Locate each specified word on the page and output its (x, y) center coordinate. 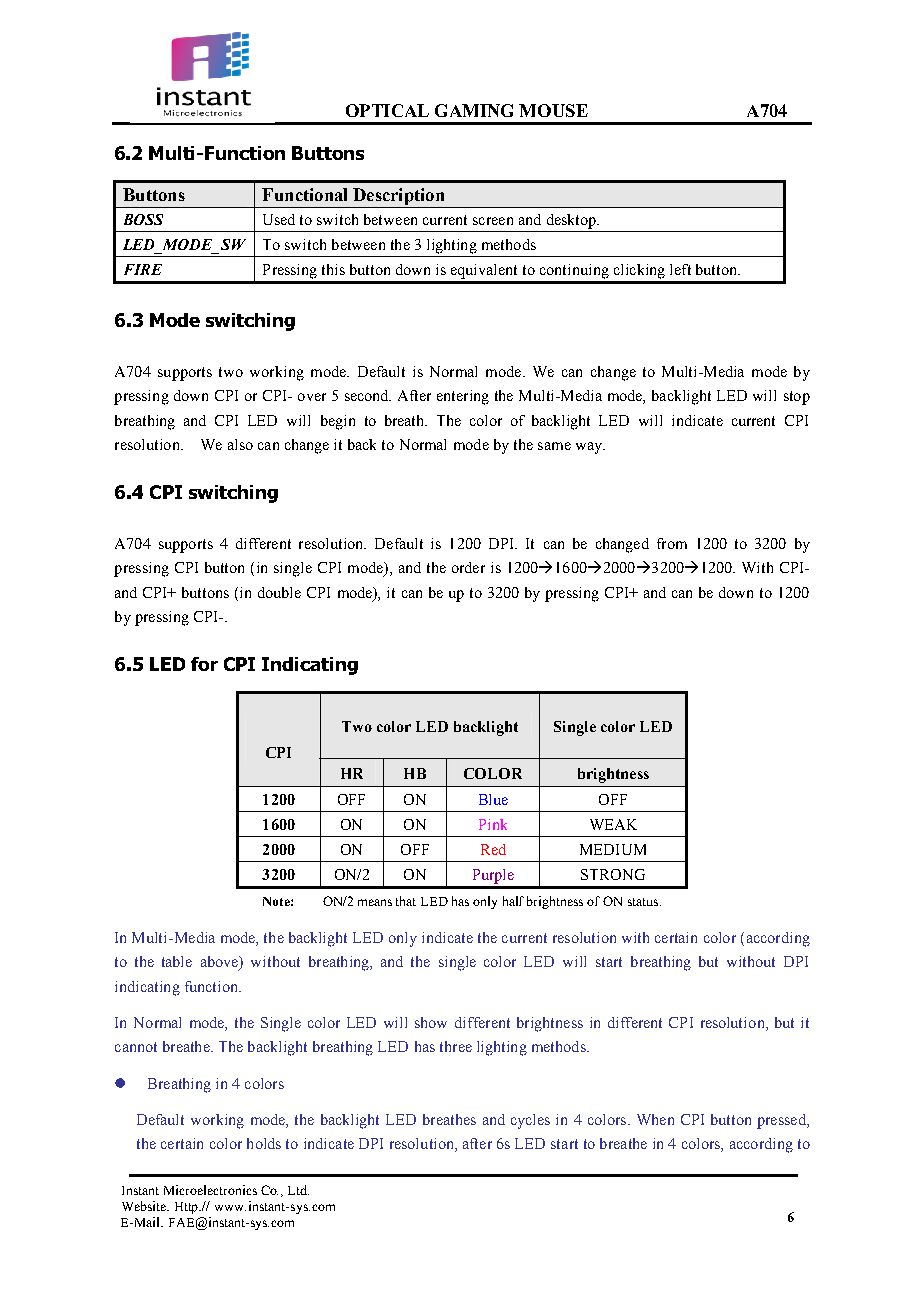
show (431, 1022)
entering (463, 397)
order (468, 567)
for (204, 664)
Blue (493, 799)
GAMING (474, 110)
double (279, 592)
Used (279, 219)
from (672, 543)
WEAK (613, 824)
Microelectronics (210, 1190)
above (221, 963)
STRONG (613, 874)
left (680, 269)
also (240, 444)
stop (797, 398)
